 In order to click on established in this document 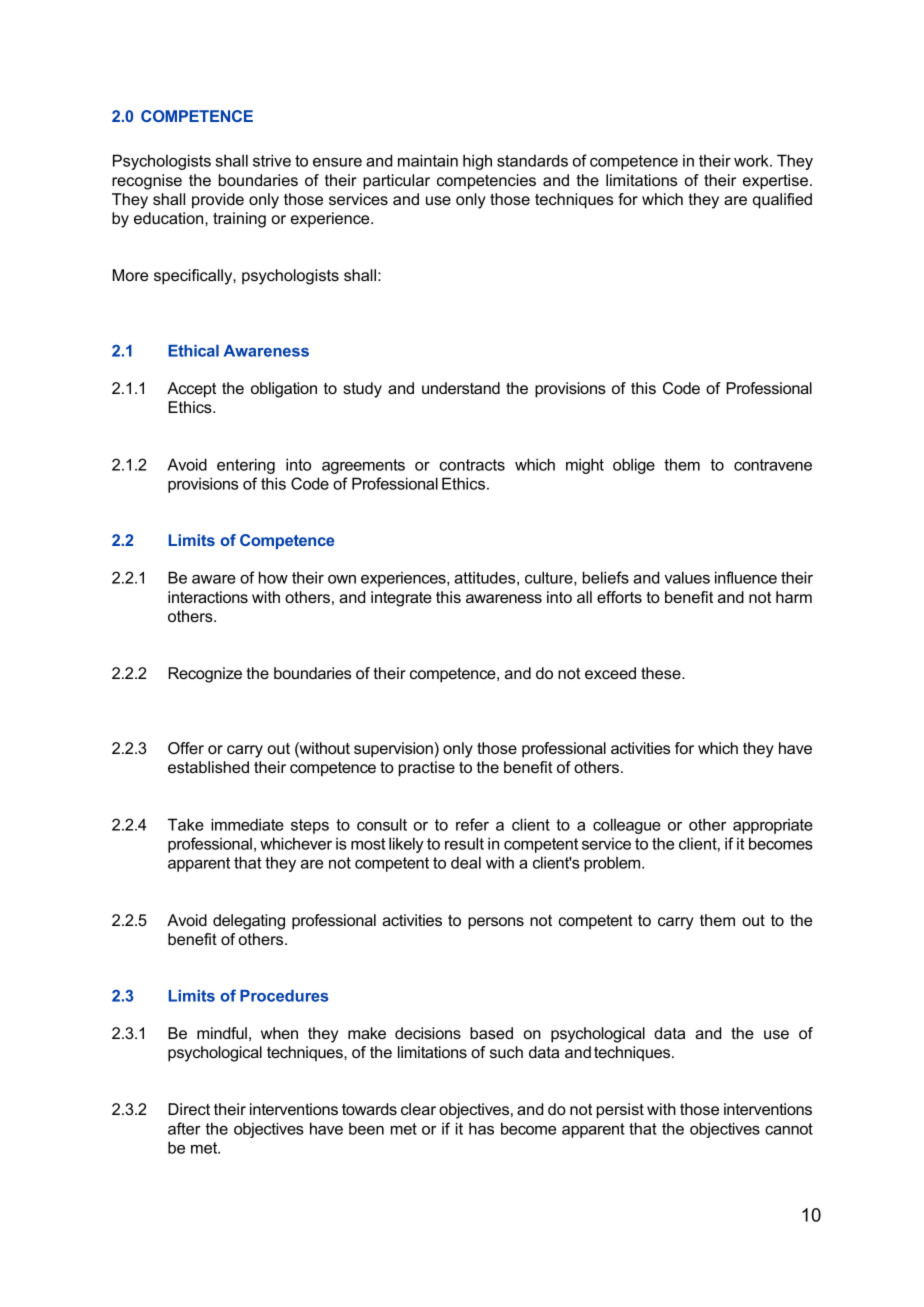, I will do `click(208, 767)`.
